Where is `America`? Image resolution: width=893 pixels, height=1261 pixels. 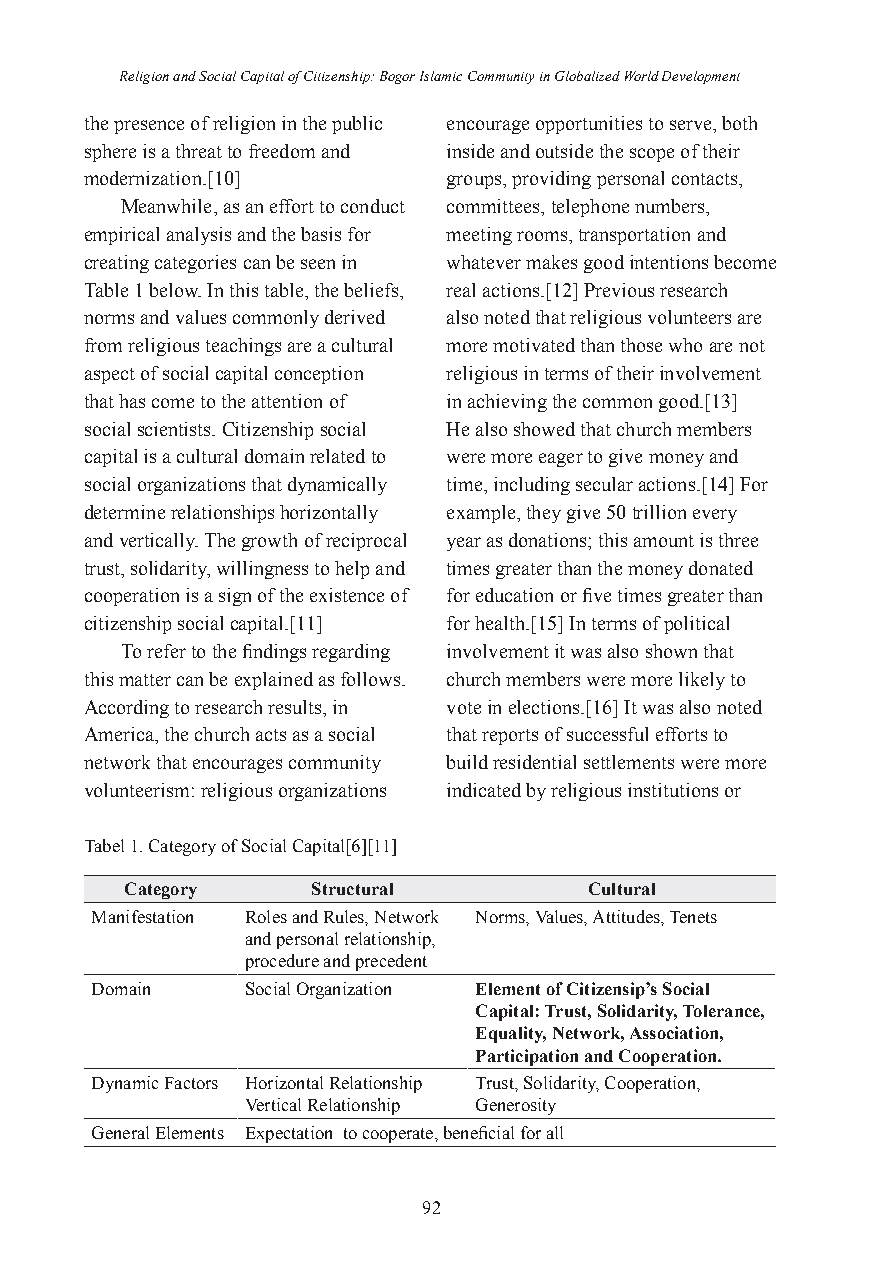
America is located at coordinates (121, 735).
